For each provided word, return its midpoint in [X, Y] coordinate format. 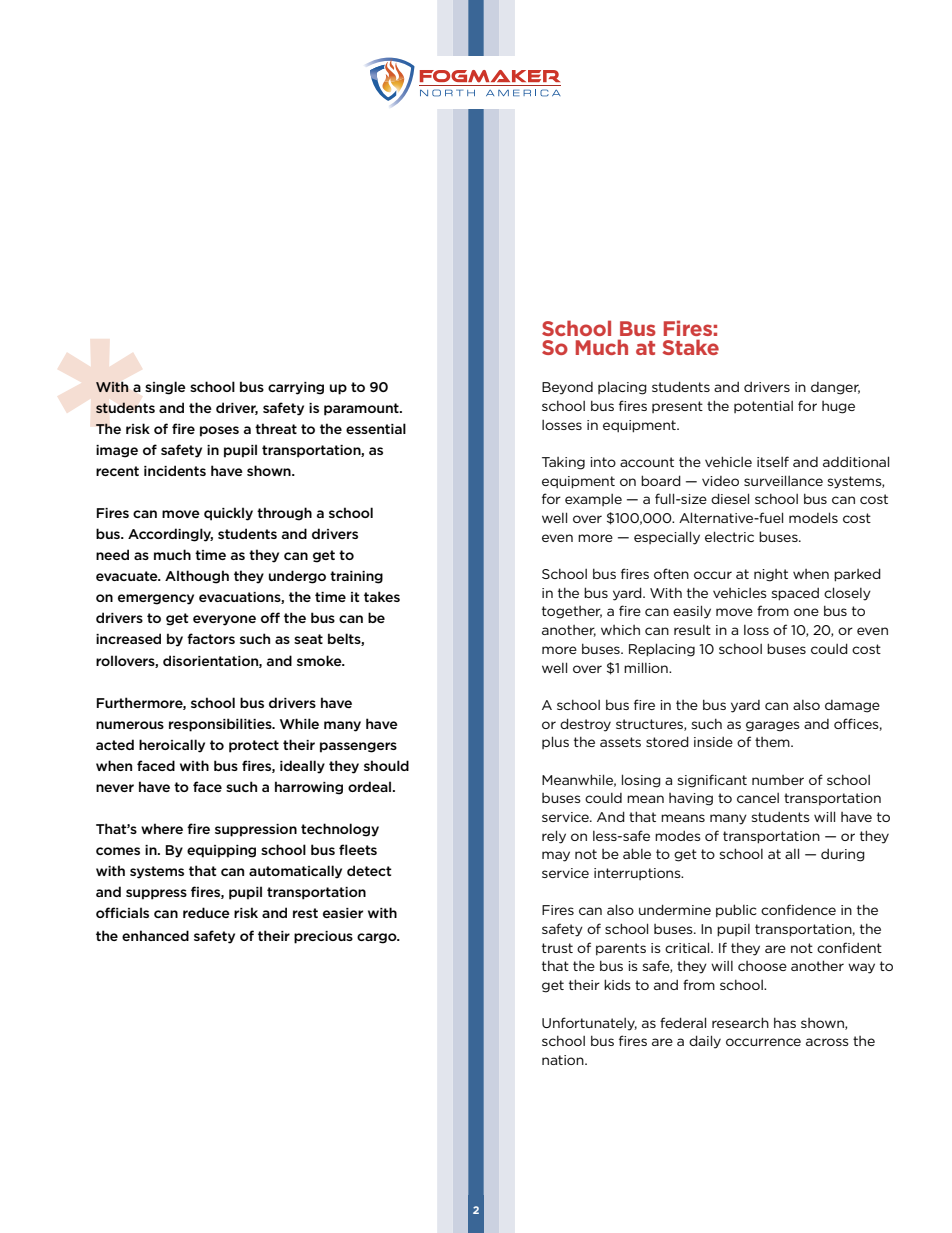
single [165, 388]
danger [835, 388]
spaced [795, 594]
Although [197, 577]
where [162, 828]
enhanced [155, 935]
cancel [758, 798]
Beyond [567, 388]
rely [554, 837]
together [572, 612]
